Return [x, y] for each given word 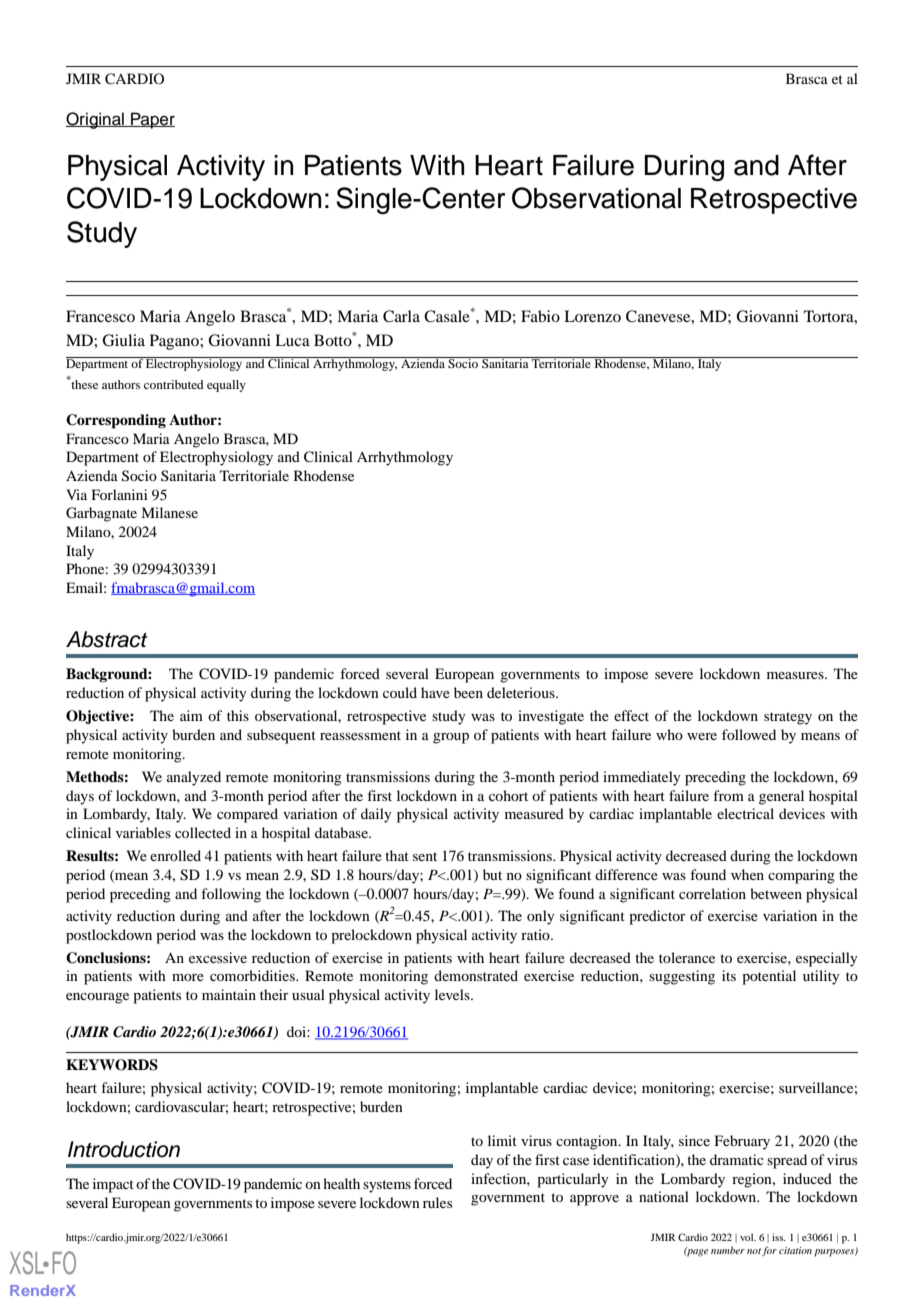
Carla [401, 316]
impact [113, 1185]
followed [749, 734]
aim [191, 715]
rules [437, 1202]
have [435, 692]
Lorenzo [592, 316]
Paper [152, 120]
